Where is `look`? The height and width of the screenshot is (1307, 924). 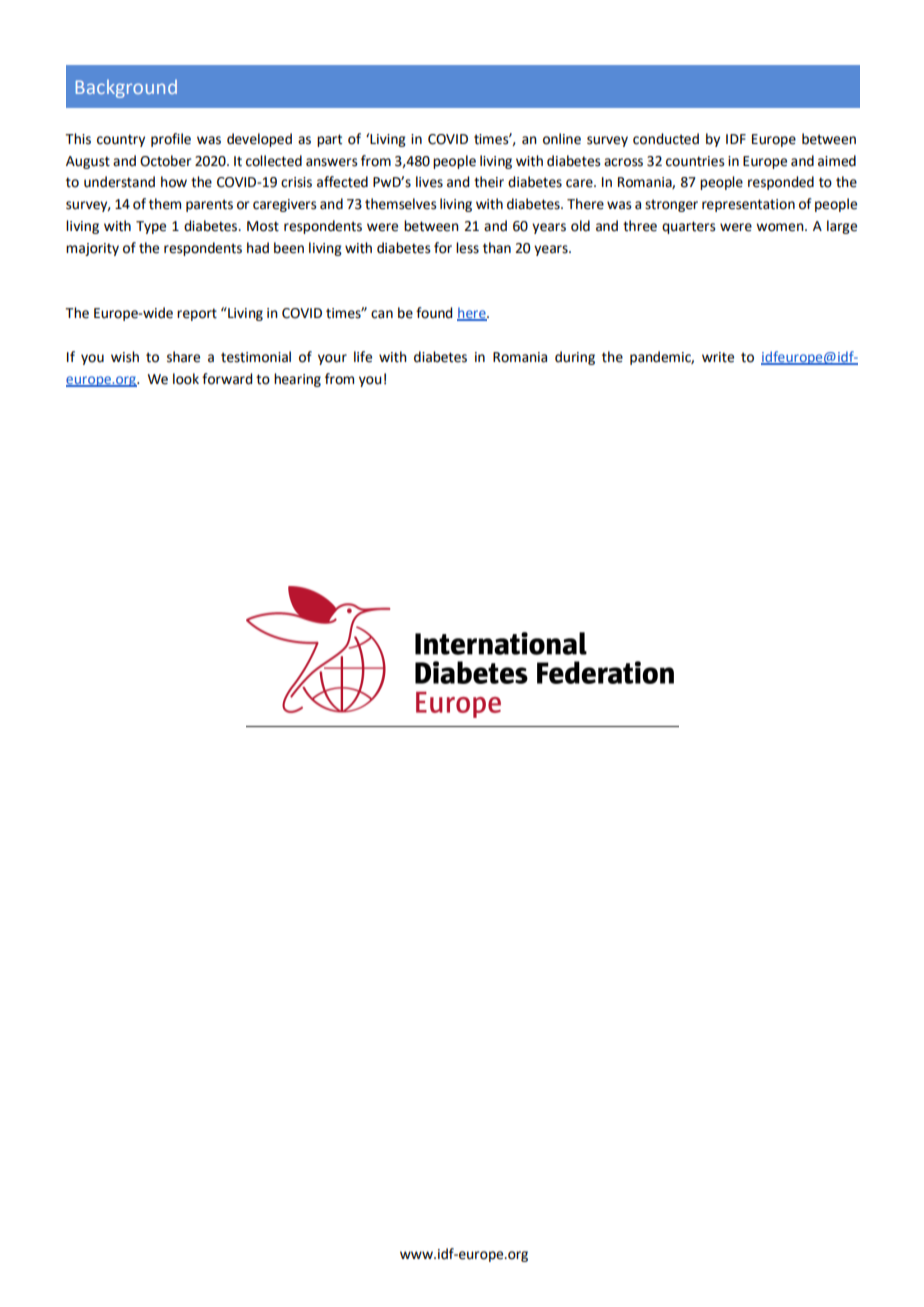 look is located at coordinates (186, 379).
